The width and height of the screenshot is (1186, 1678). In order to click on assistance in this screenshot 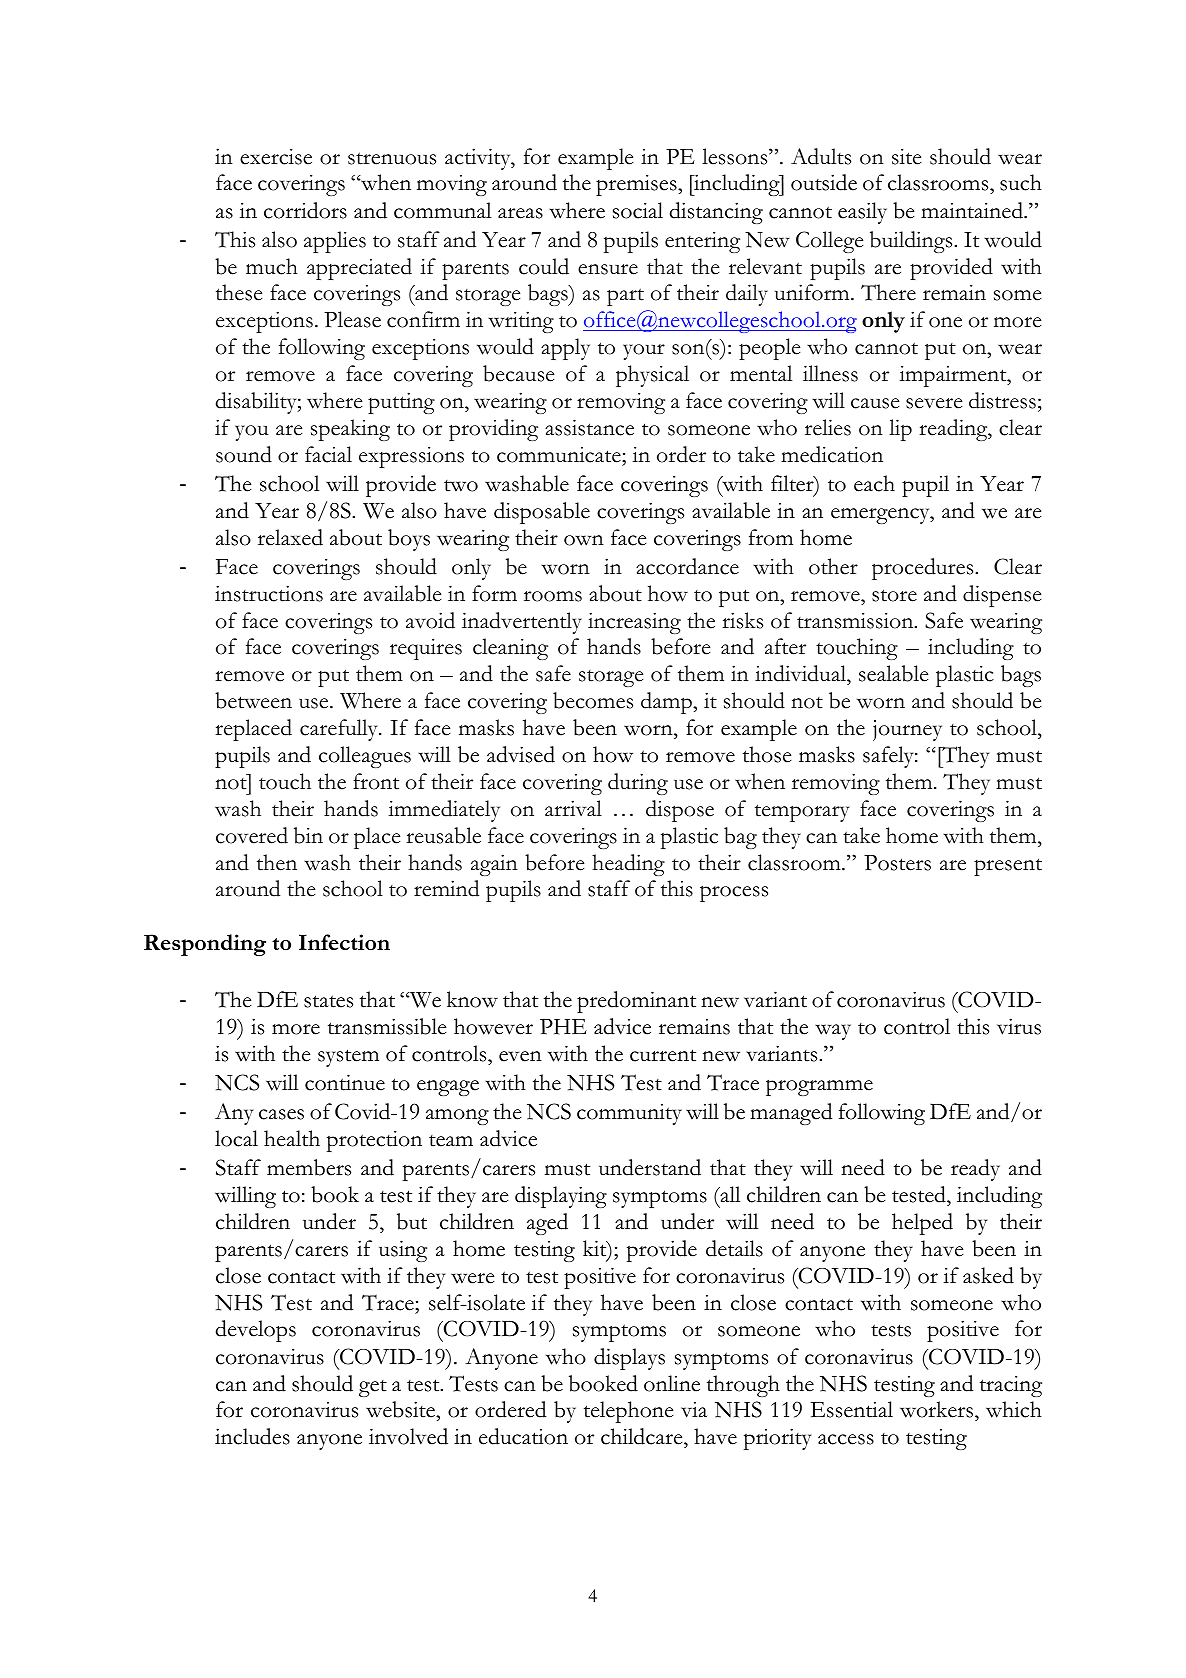, I will do `click(589, 427)`.
